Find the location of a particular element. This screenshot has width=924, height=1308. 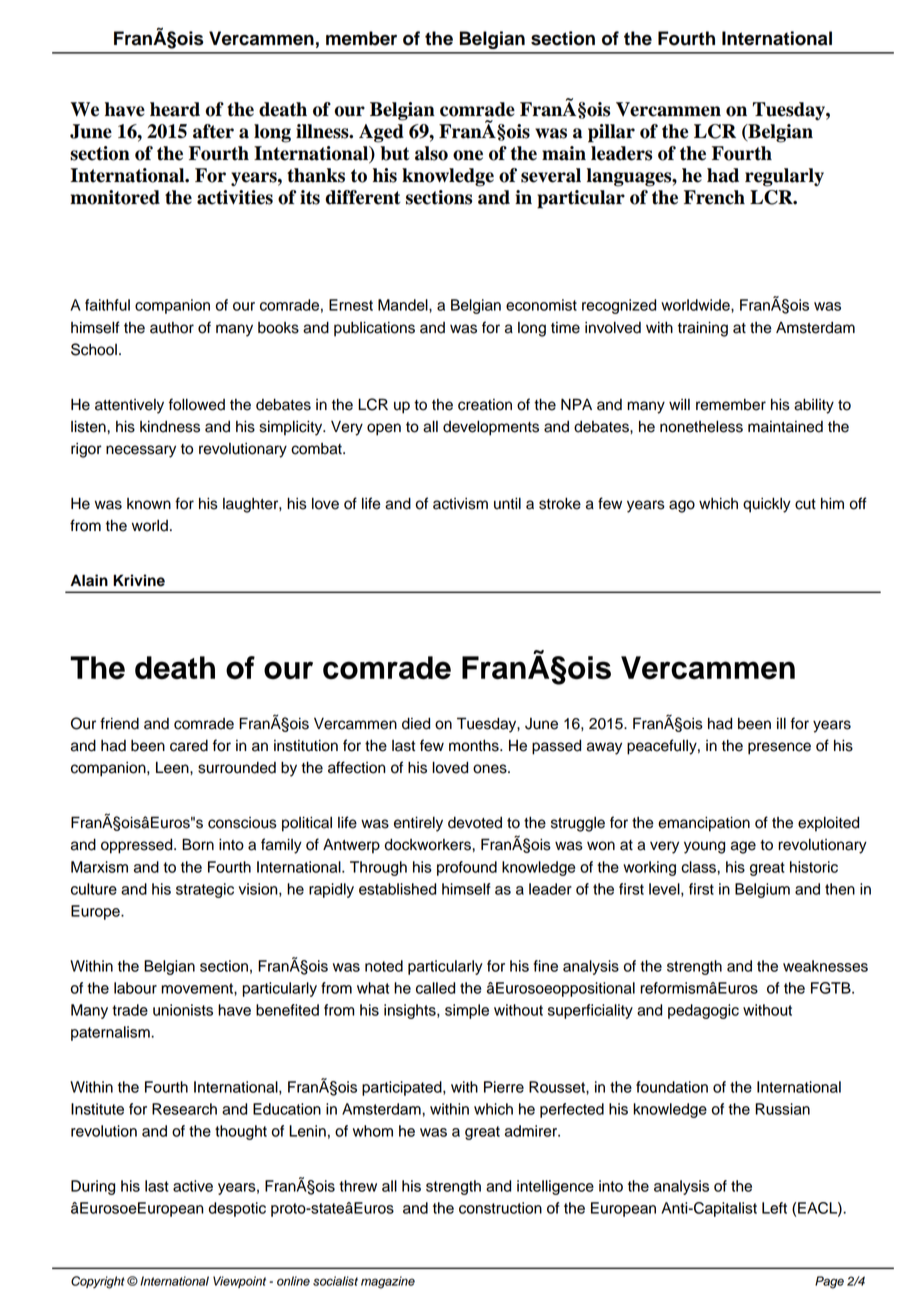

despotic is located at coordinates (237, 1209).
